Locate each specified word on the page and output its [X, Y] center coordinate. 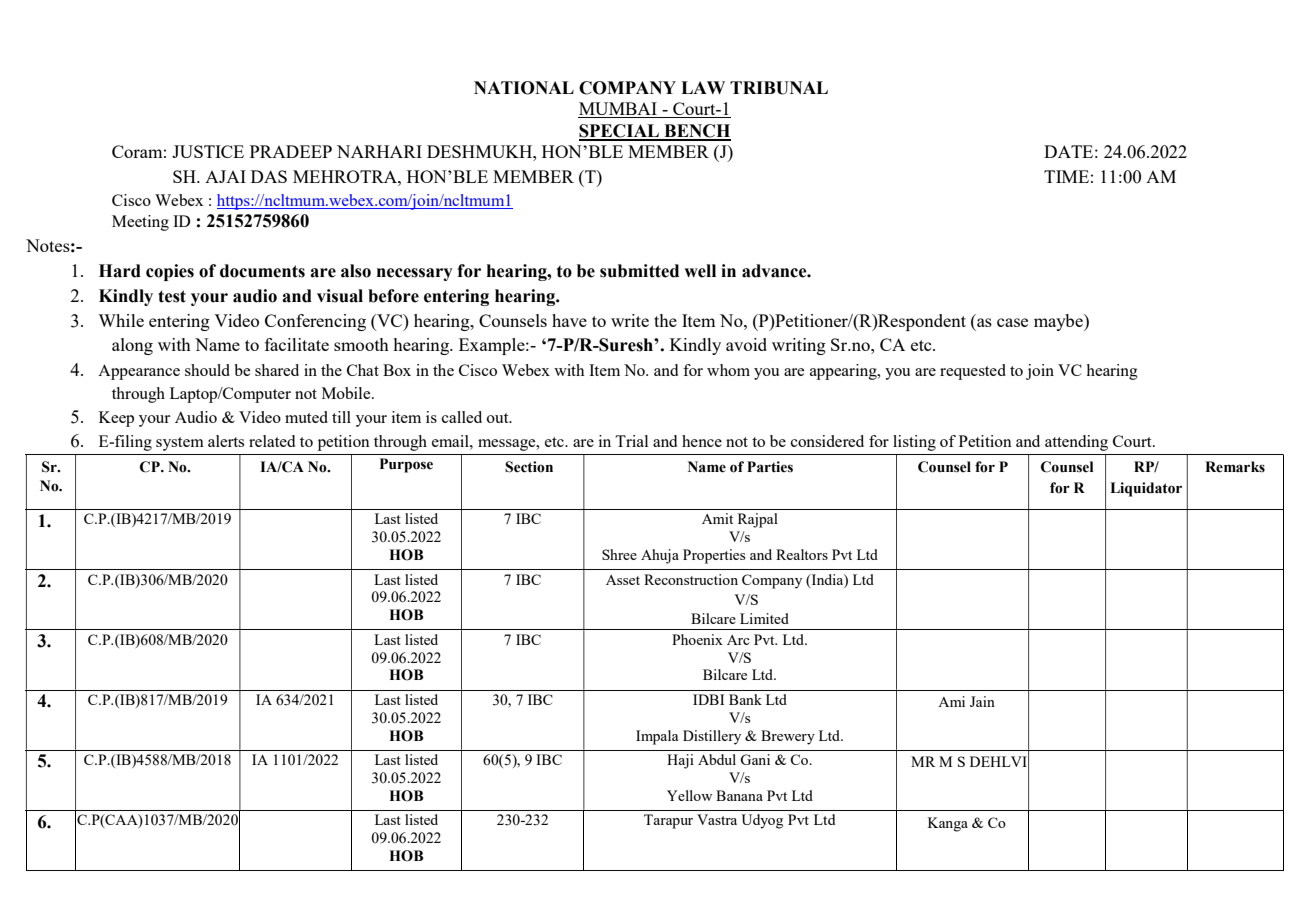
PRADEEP [291, 151]
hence [702, 441]
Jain [982, 701]
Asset [623, 580]
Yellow [689, 795]
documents [262, 271]
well [700, 271]
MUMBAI [618, 110]
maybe [1059, 322]
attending [1076, 443]
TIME [1066, 176]
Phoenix [697, 639]
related [272, 441]
